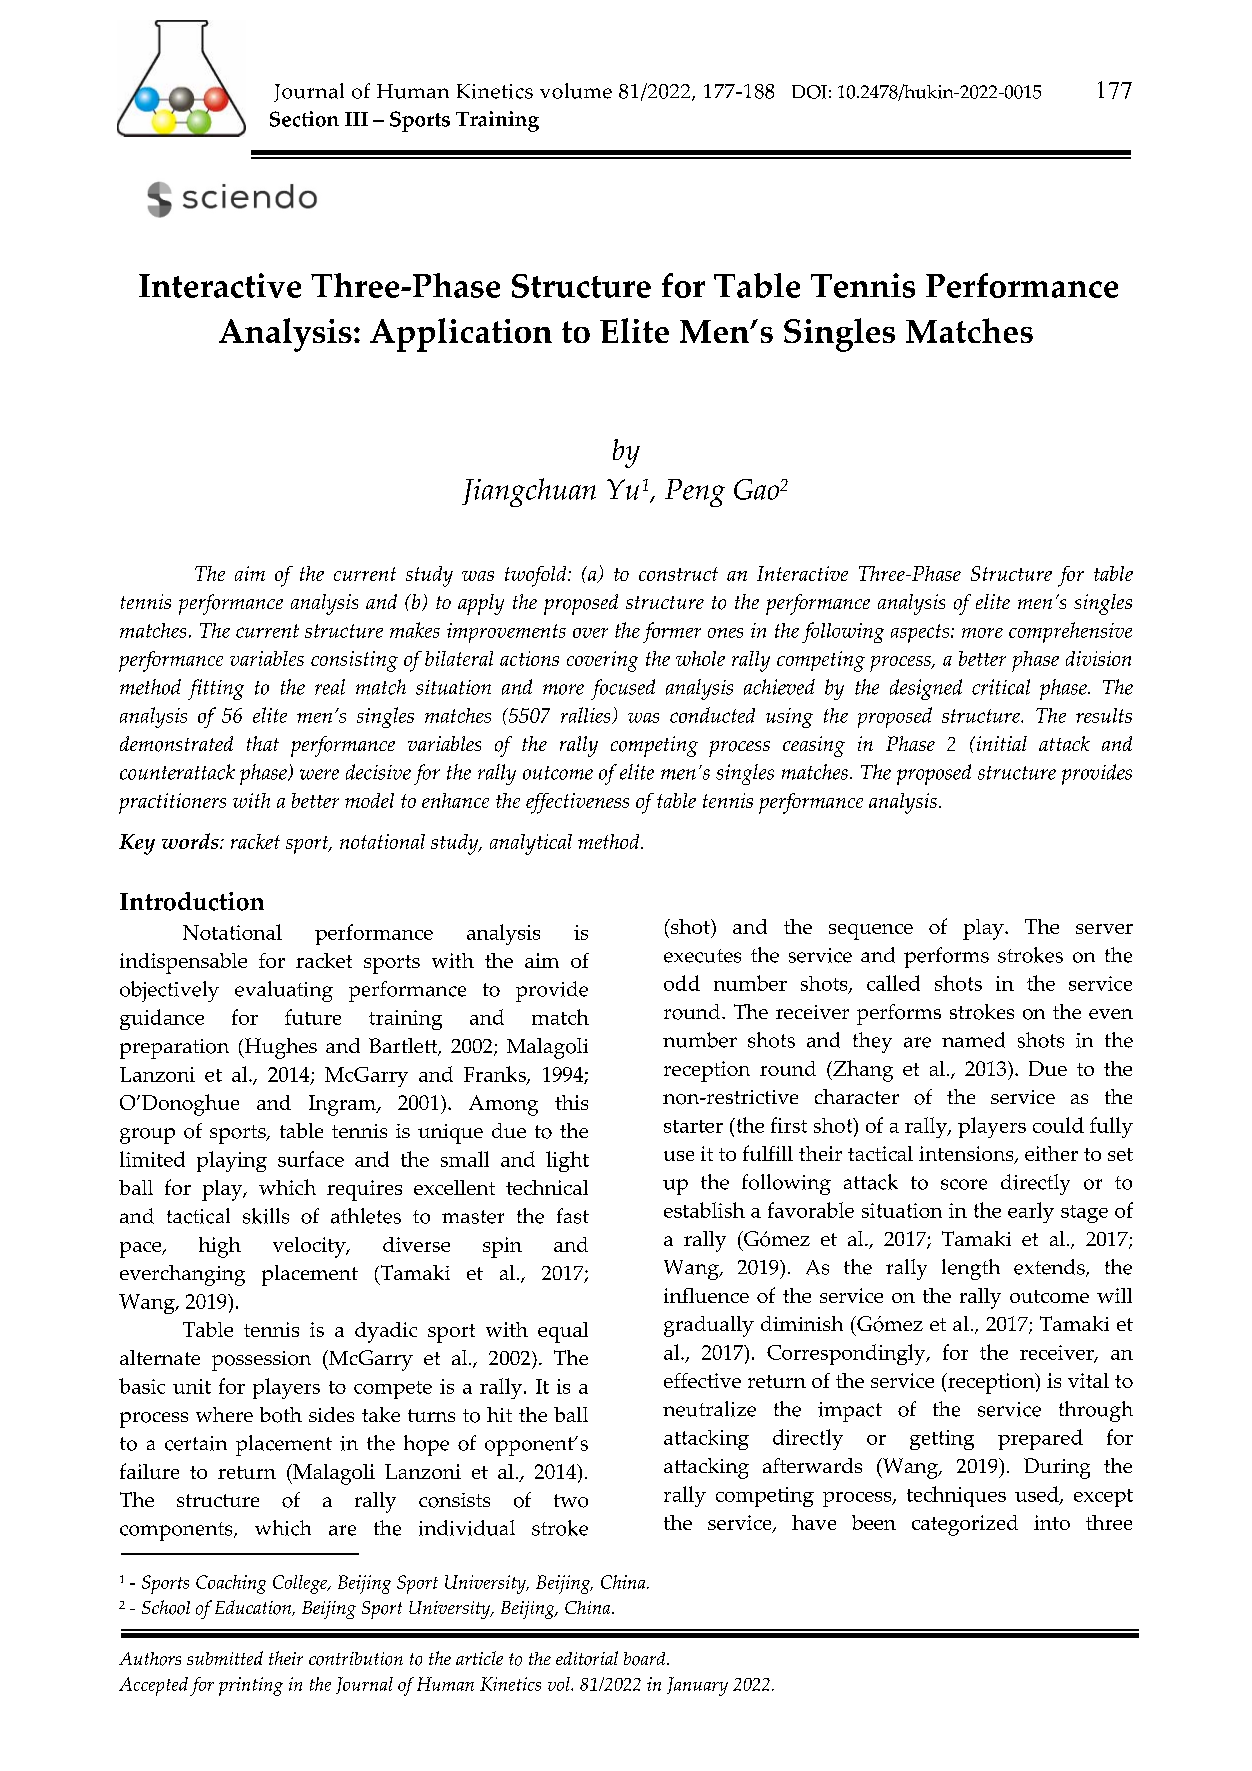 The image size is (1252, 1771). Describe the element at coordinates (971, 1269) in the screenshot. I see `length` at that location.
